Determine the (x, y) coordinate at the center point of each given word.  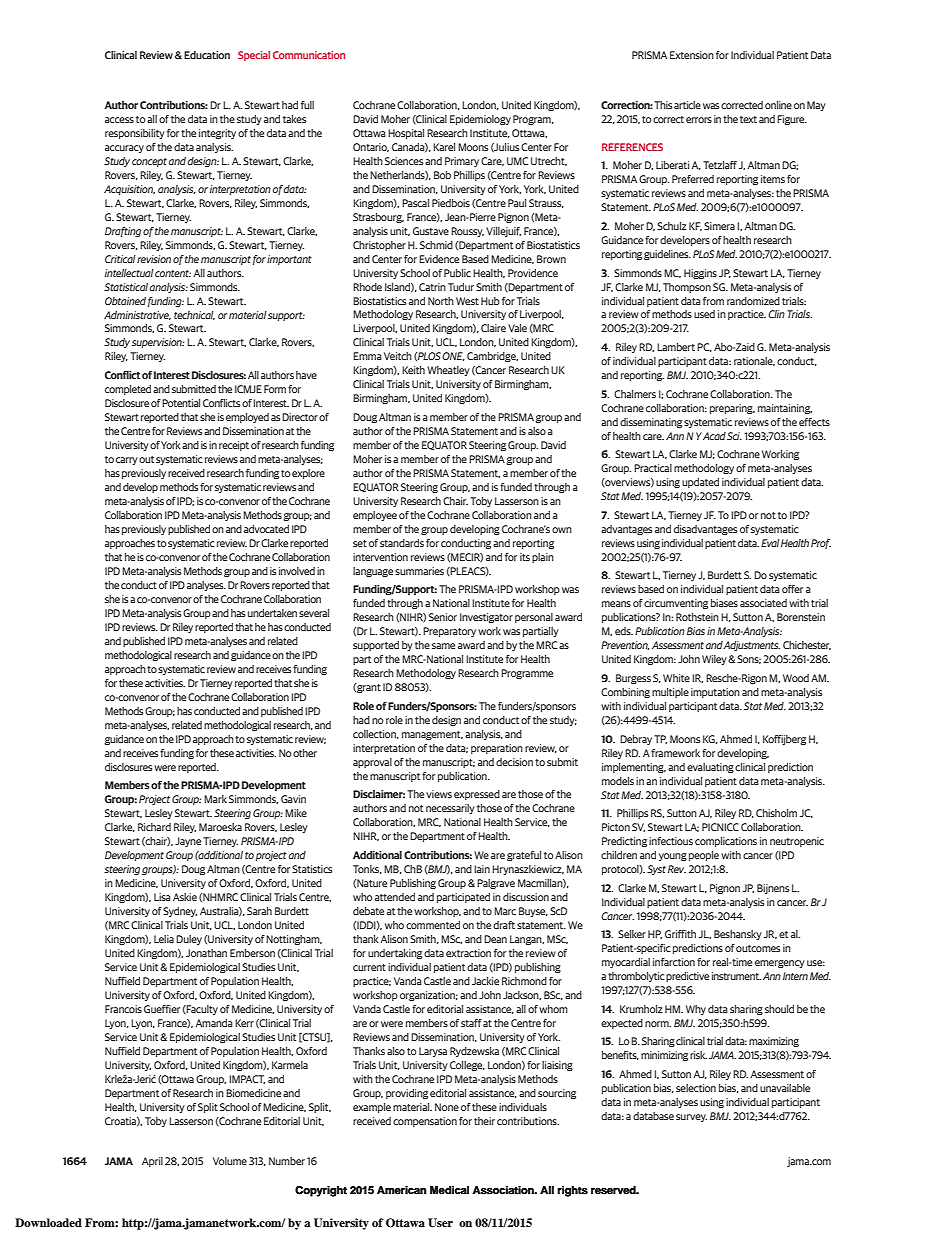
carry (127, 461)
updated (700, 483)
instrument (736, 976)
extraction (468, 953)
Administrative (137, 315)
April (152, 1162)
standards (402, 543)
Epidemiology (480, 120)
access (119, 120)
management (432, 735)
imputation (715, 693)
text (748, 119)
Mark (215, 799)
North (441, 301)
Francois (123, 1009)
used (704, 314)
